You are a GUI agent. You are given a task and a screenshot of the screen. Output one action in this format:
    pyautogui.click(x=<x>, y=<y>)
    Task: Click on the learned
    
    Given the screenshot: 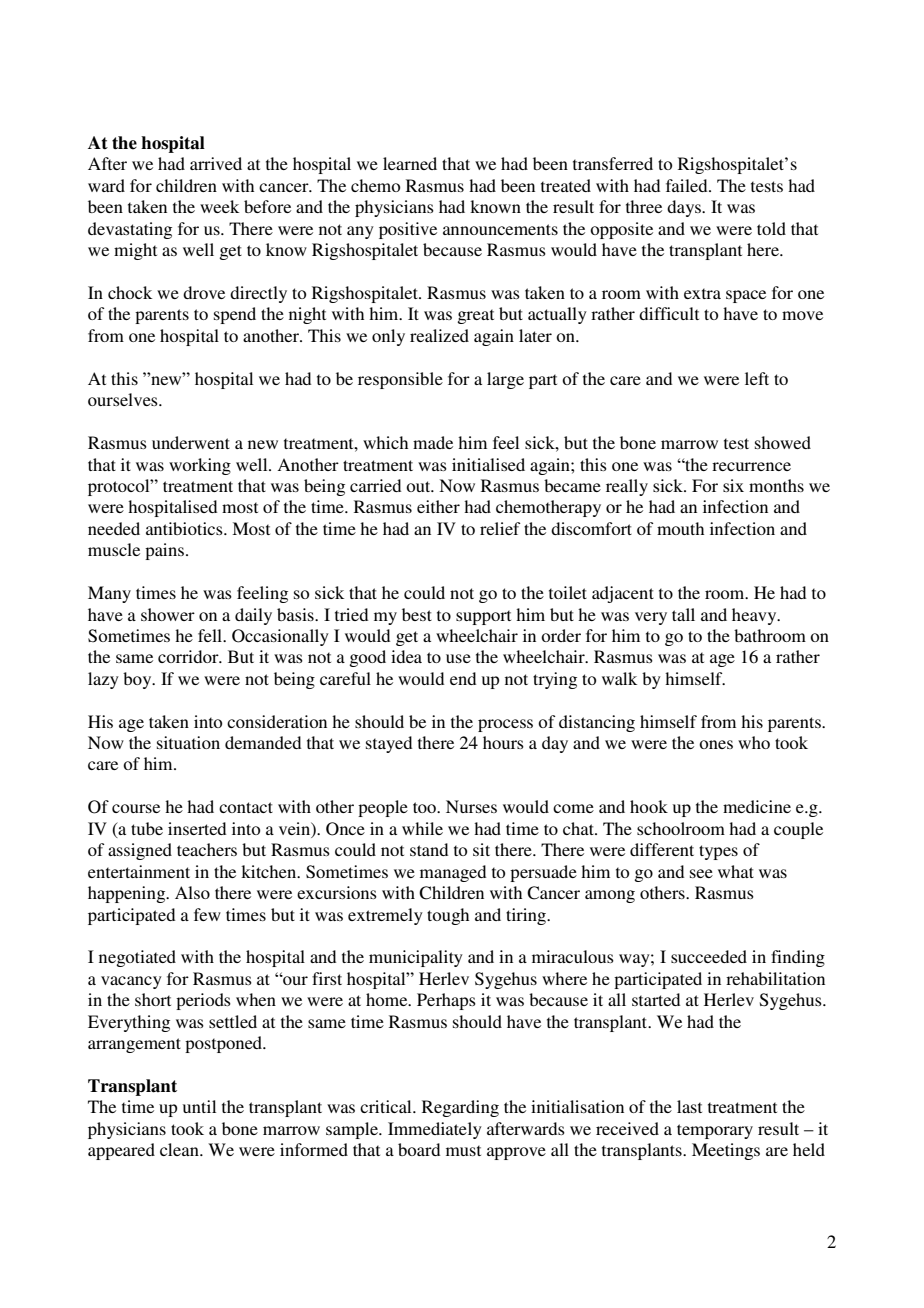 What is the action you would take?
    pyautogui.click(x=410, y=163)
